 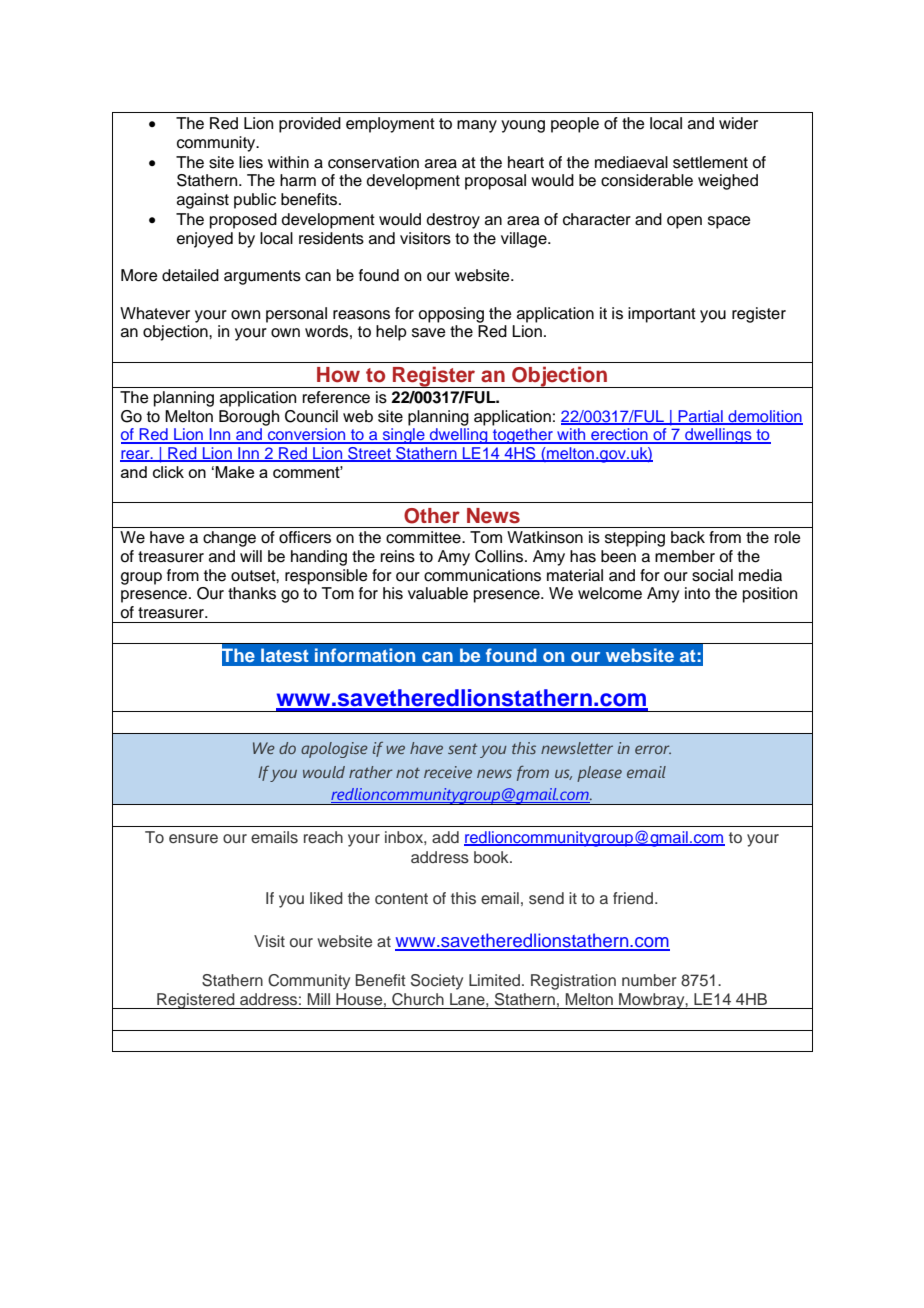 I want to click on Society, so click(x=437, y=982).
